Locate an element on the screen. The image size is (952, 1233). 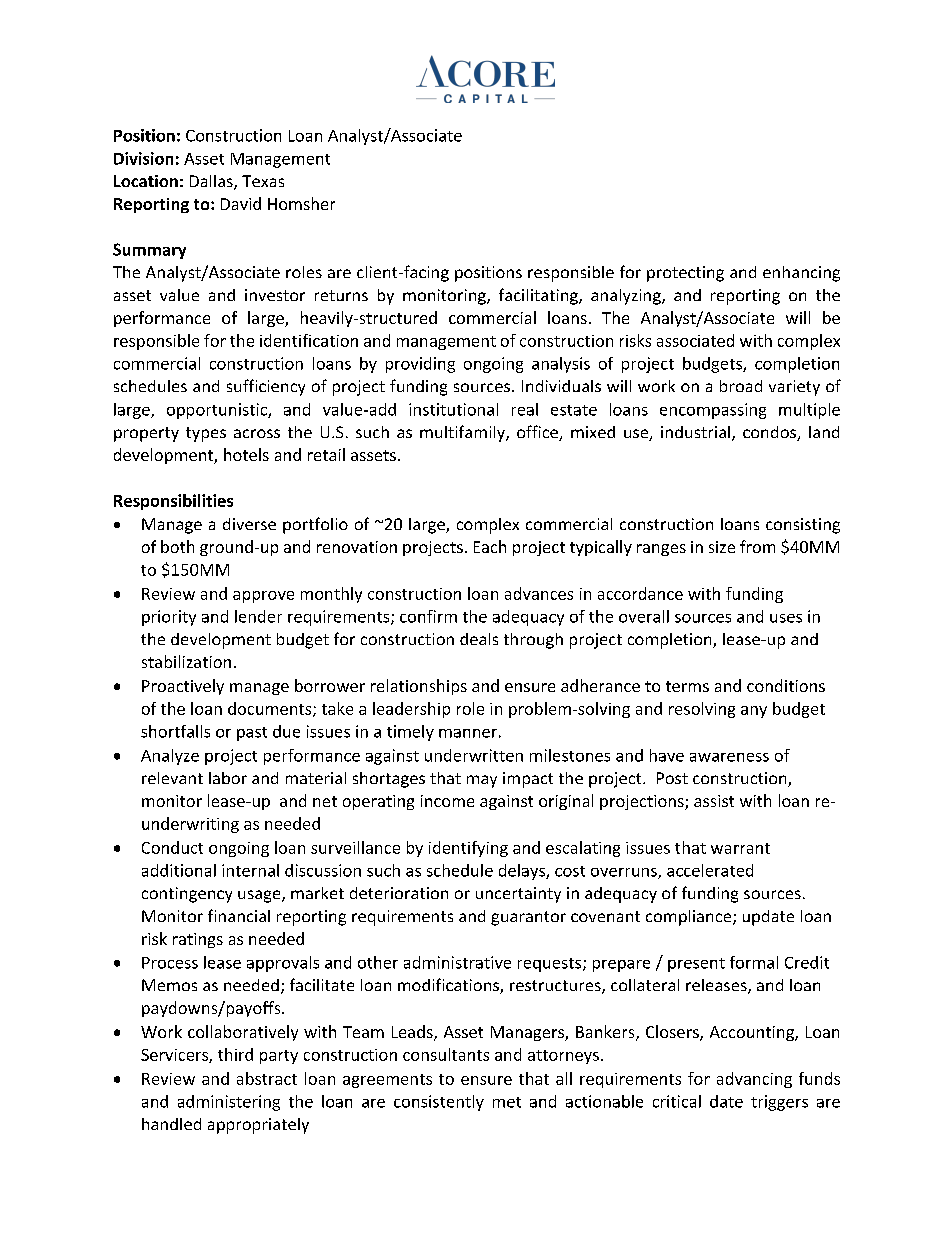
Each is located at coordinates (490, 546).
